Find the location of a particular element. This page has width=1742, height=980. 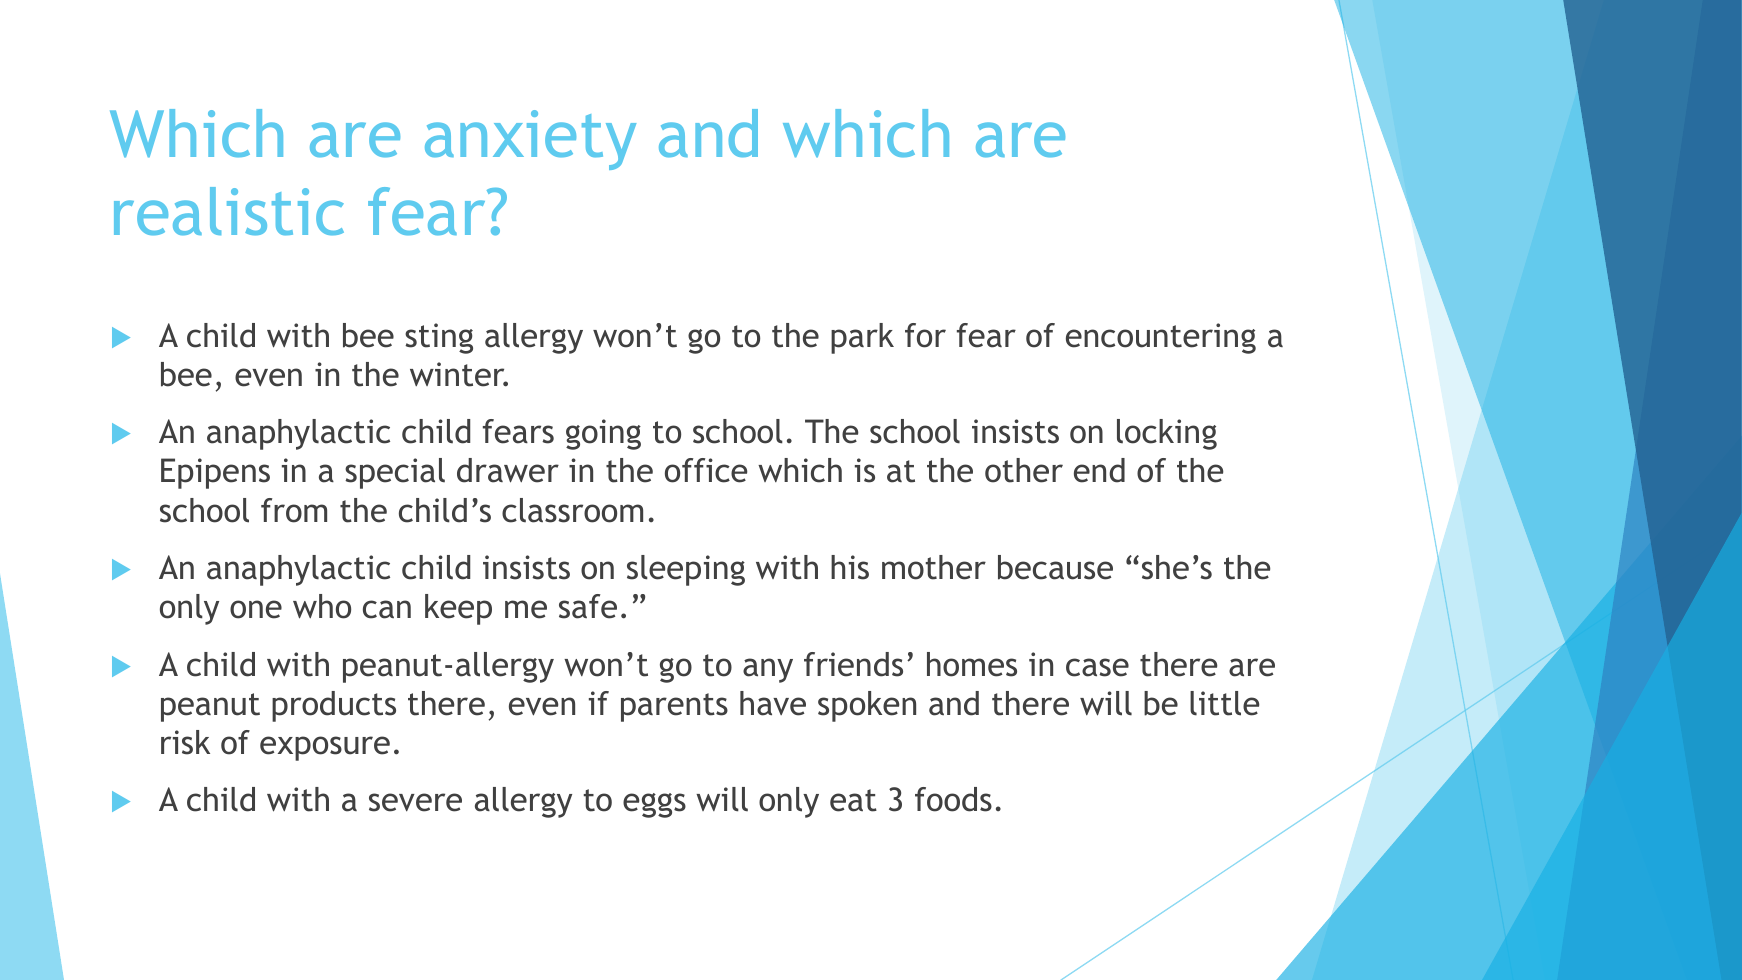

locking is located at coordinates (1167, 434).
